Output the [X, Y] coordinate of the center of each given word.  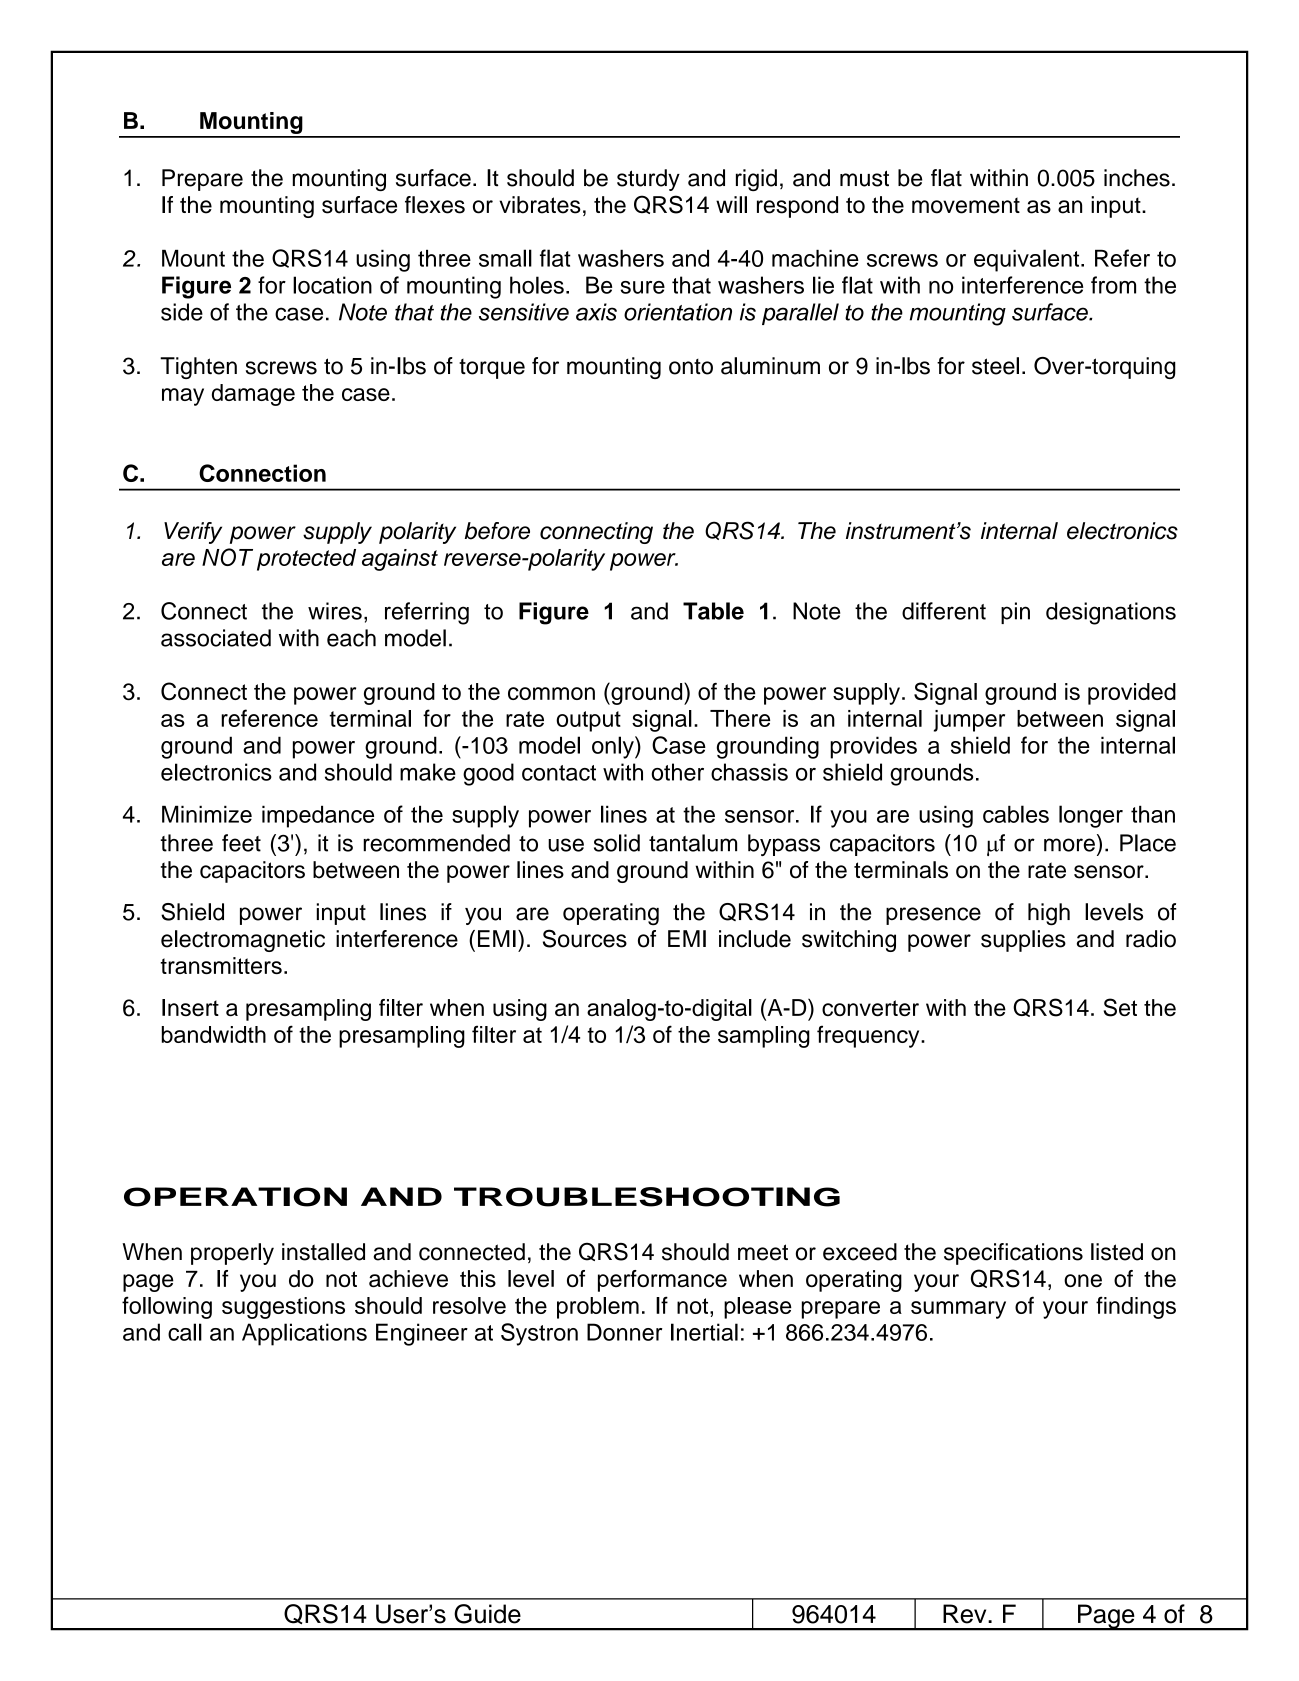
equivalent [1028, 260]
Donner [624, 1332]
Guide [487, 1614]
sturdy [648, 180]
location [332, 285]
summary [958, 1310]
